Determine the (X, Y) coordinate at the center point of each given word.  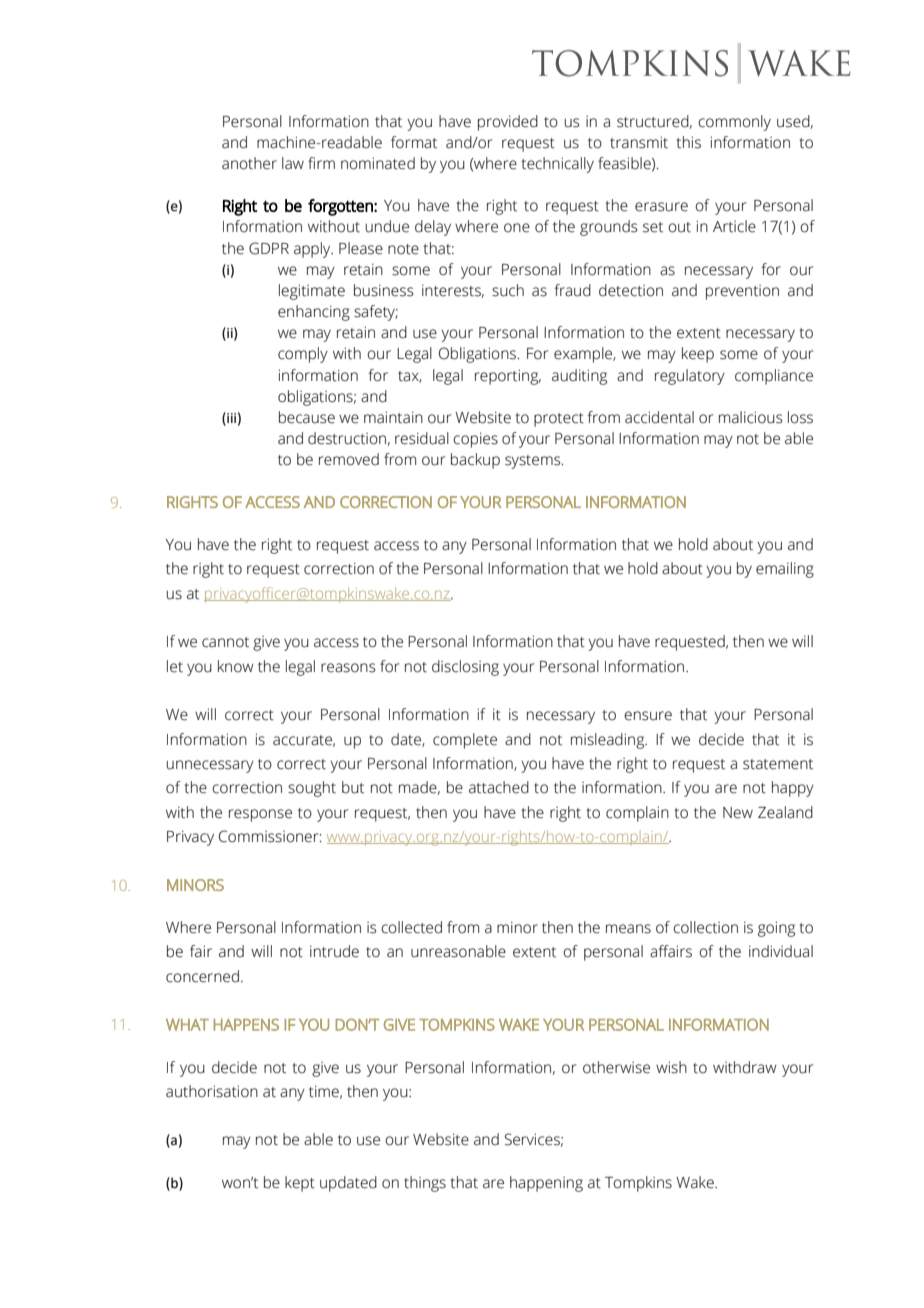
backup (475, 461)
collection (705, 927)
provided (508, 123)
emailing (785, 570)
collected (411, 927)
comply (303, 355)
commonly (734, 123)
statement (778, 764)
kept (300, 1184)
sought (312, 789)
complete (465, 741)
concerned (202, 976)
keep (698, 355)
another (249, 163)
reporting (508, 377)
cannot (225, 642)
